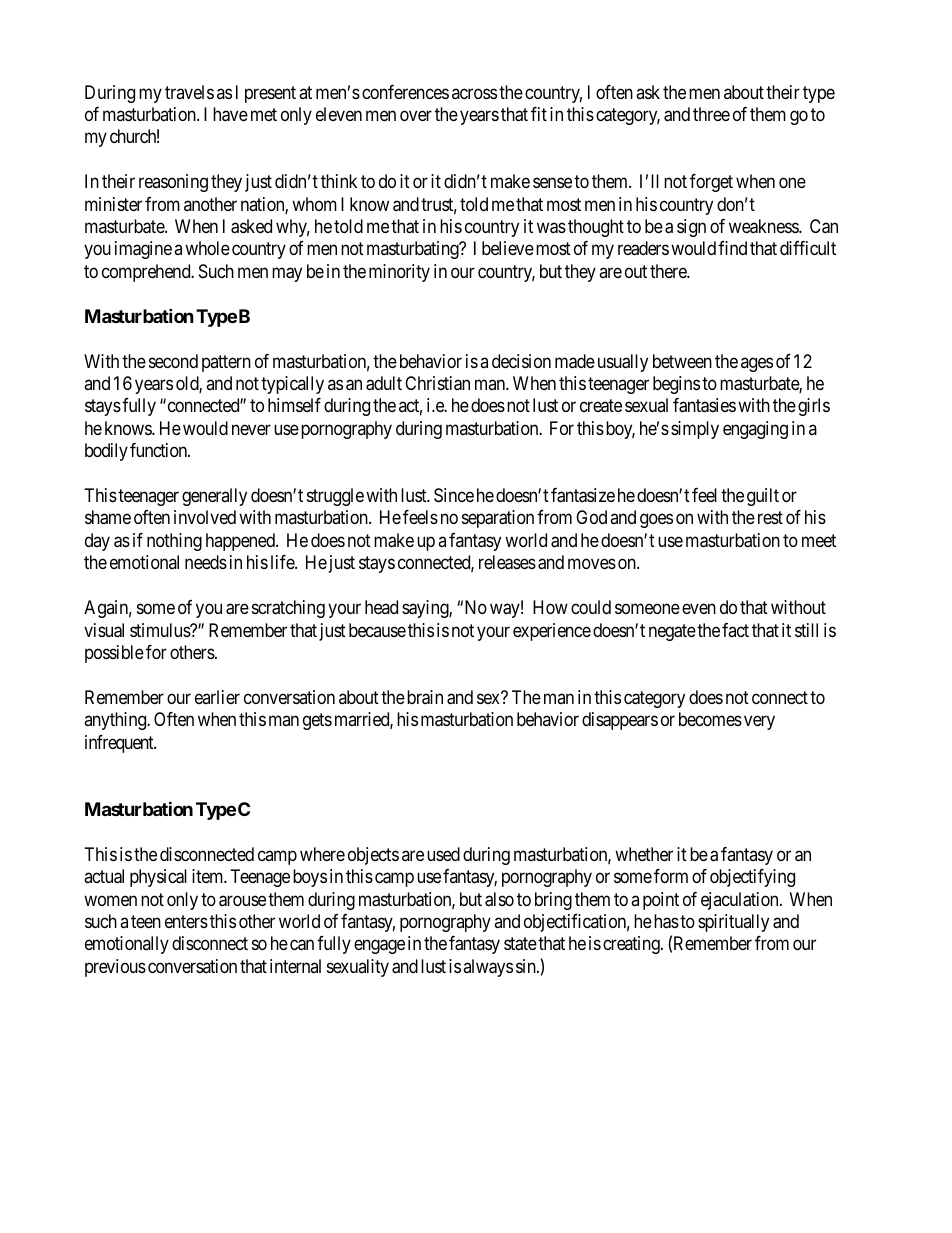 The width and height of the screenshot is (952, 1233). Describe the element at coordinates (186, 921) in the screenshot. I see `enters` at that location.
